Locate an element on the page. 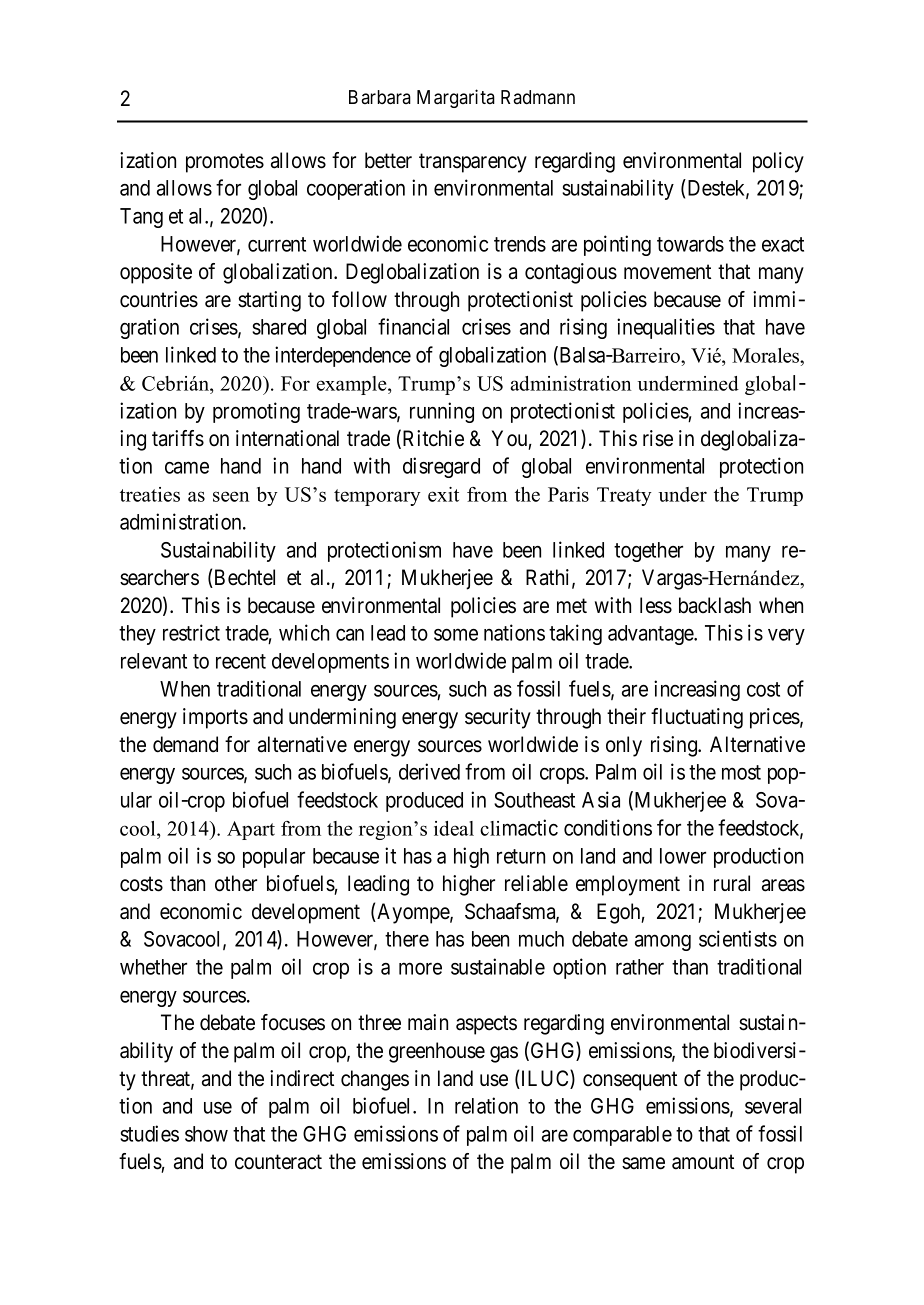 The height and width of the document is (1305, 924). ideal is located at coordinates (454, 828).
